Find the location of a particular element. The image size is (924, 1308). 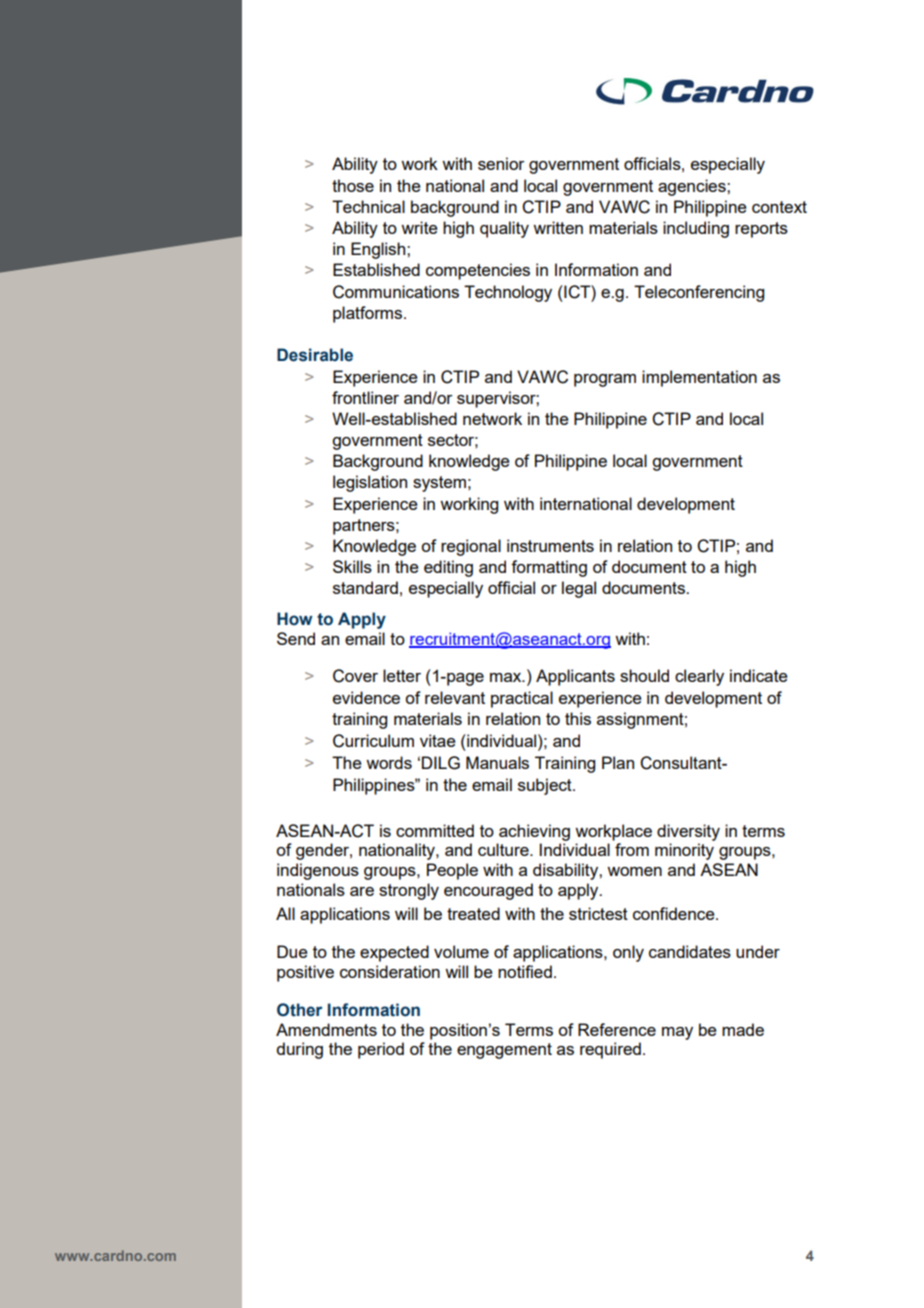

diversity is located at coordinates (688, 832).
